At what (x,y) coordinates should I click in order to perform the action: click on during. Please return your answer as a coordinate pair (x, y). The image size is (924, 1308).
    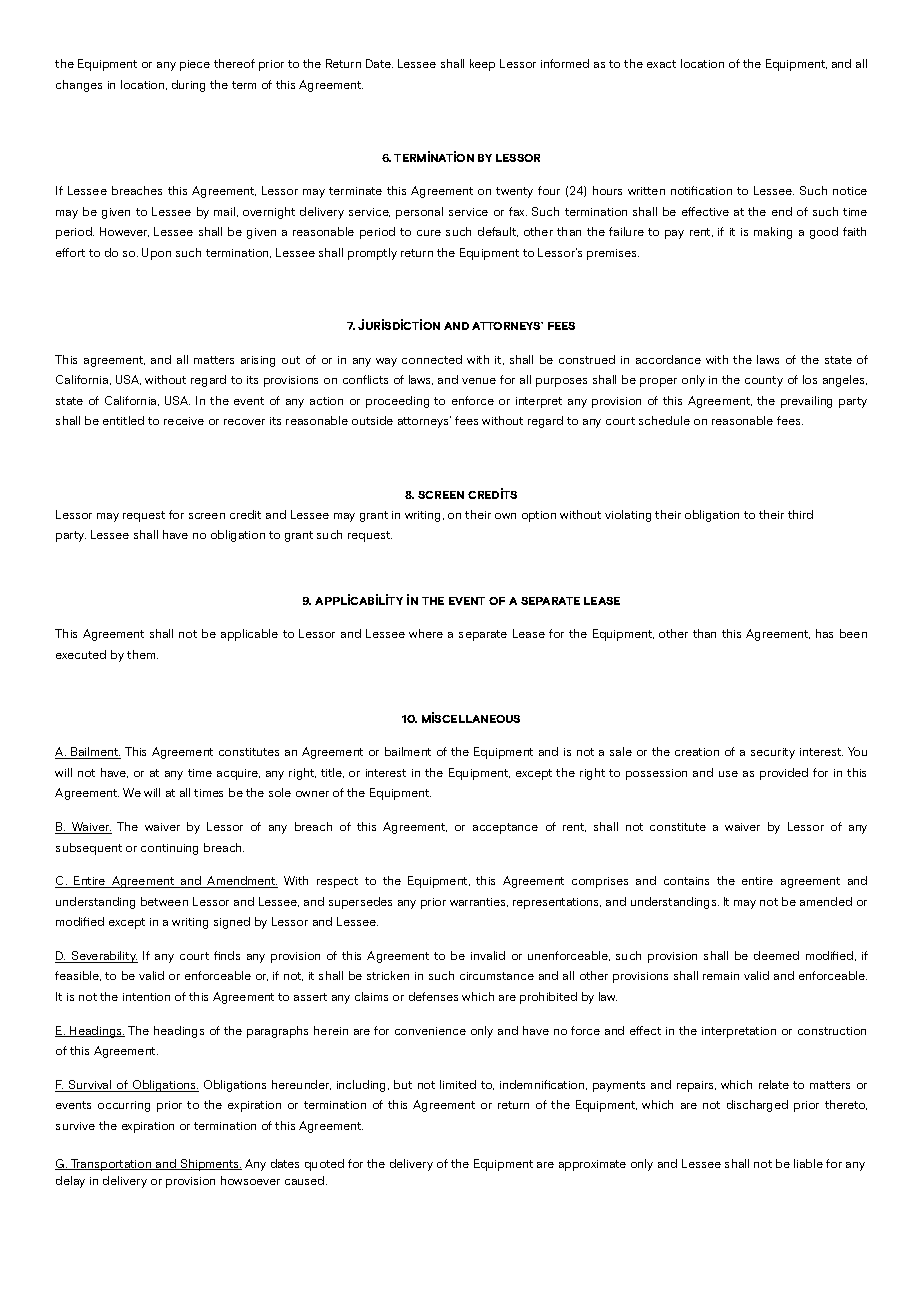
    Looking at the image, I should click on (188, 86).
